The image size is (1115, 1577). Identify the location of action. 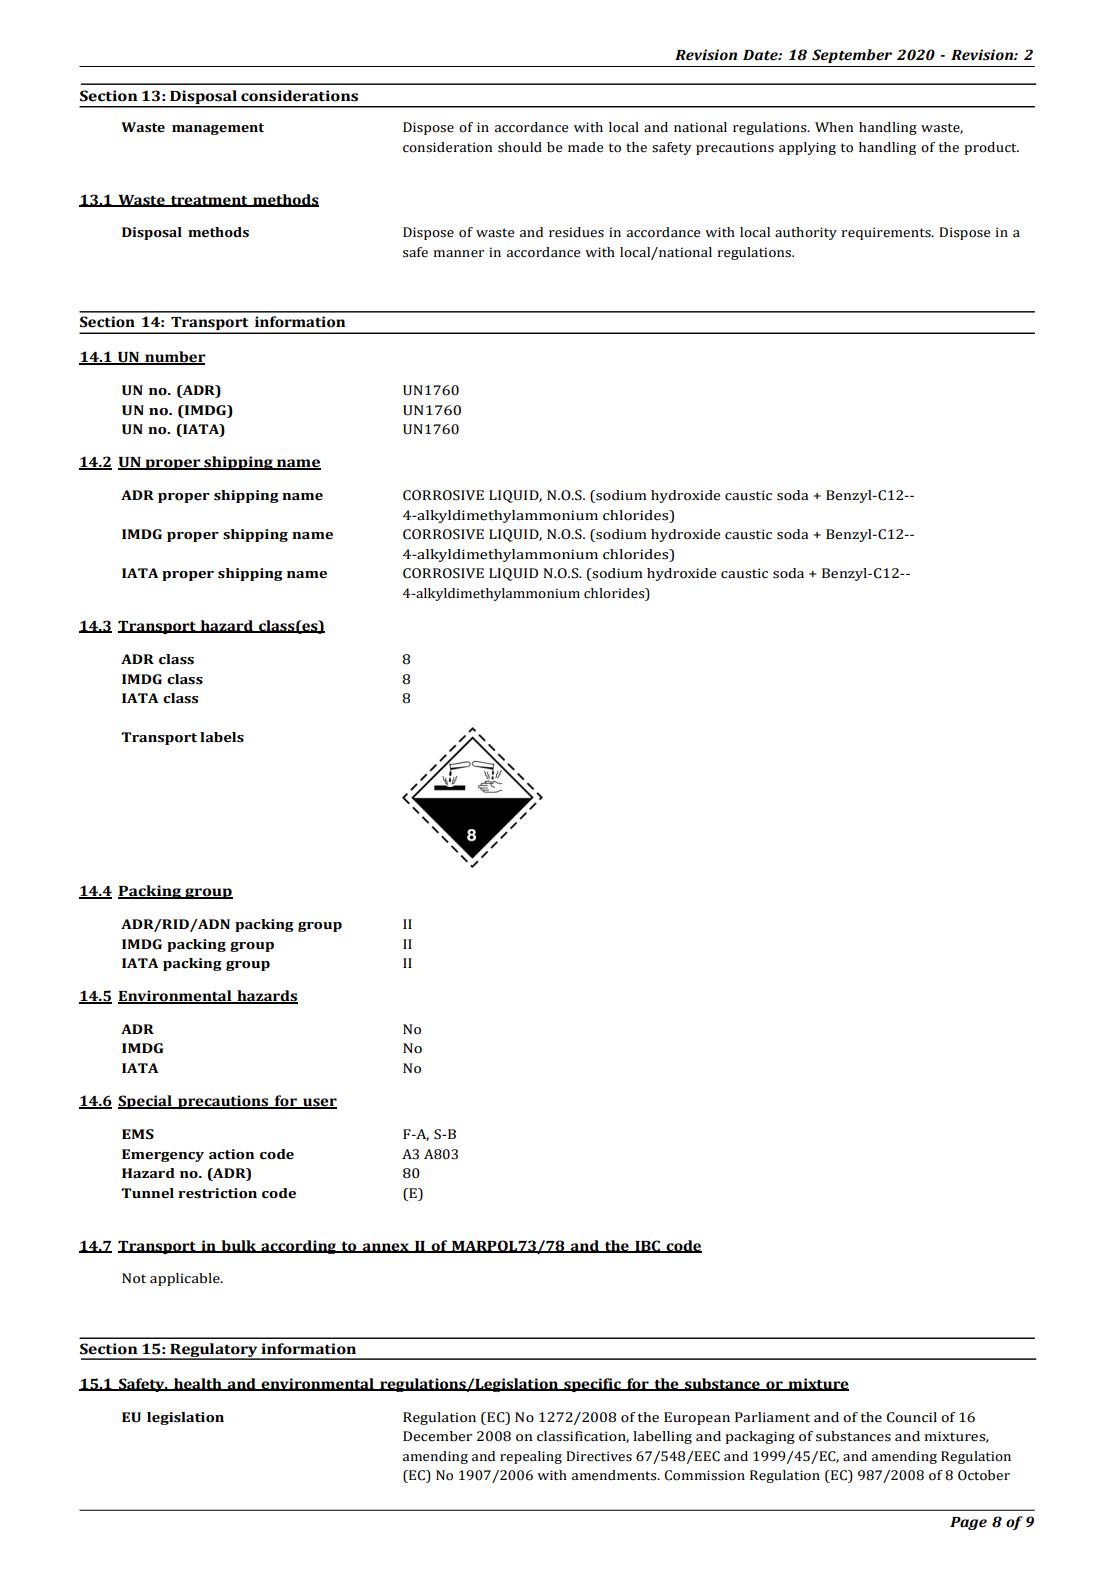
(231, 1154).
